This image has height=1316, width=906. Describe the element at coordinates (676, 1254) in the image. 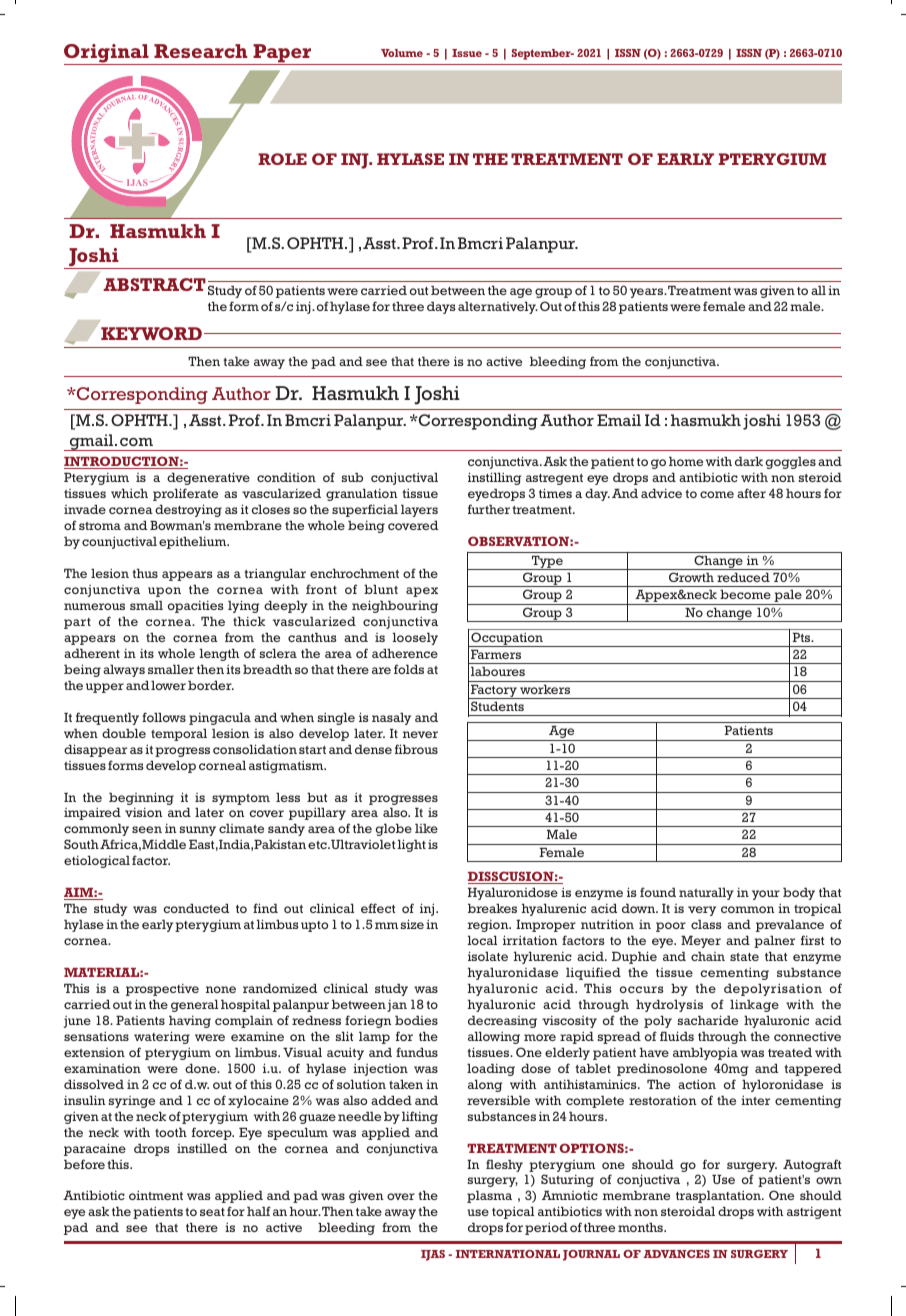

I see `ADVANCES` at that location.
